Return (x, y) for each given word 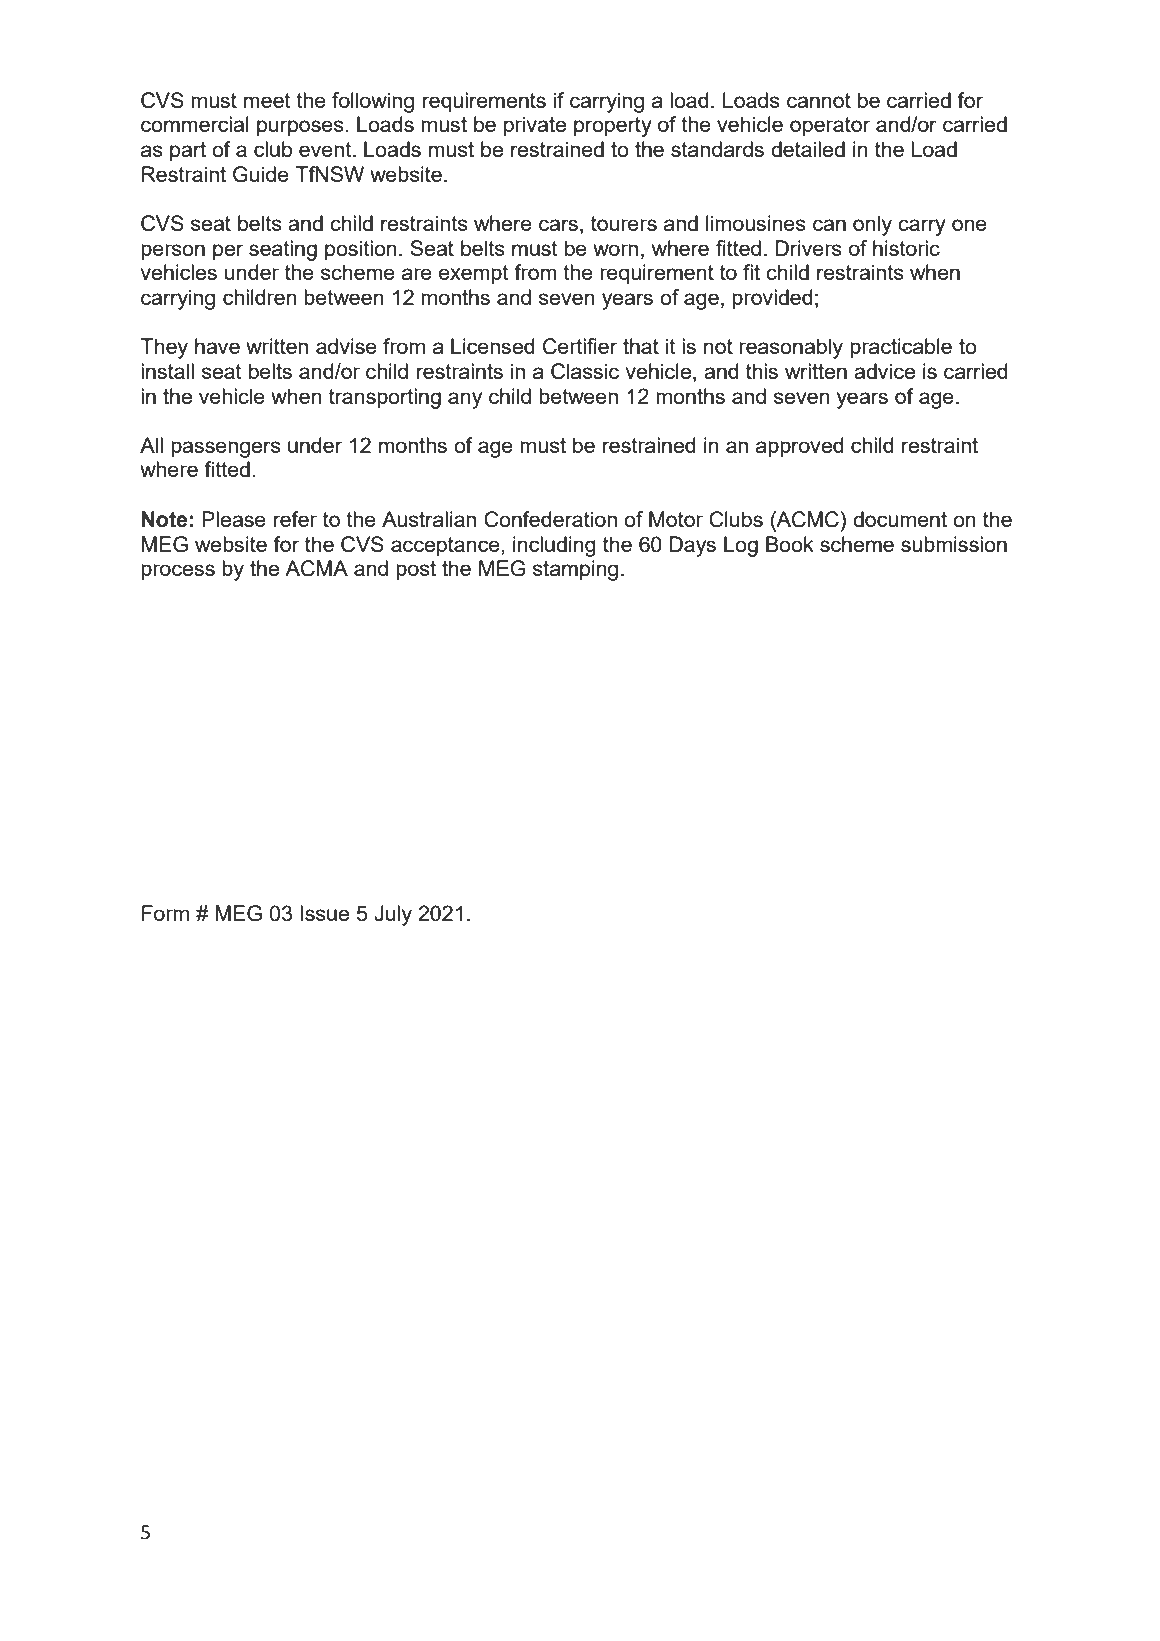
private (535, 126)
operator (830, 127)
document (900, 519)
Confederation (550, 519)
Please (234, 519)
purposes (300, 128)
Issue (324, 913)
